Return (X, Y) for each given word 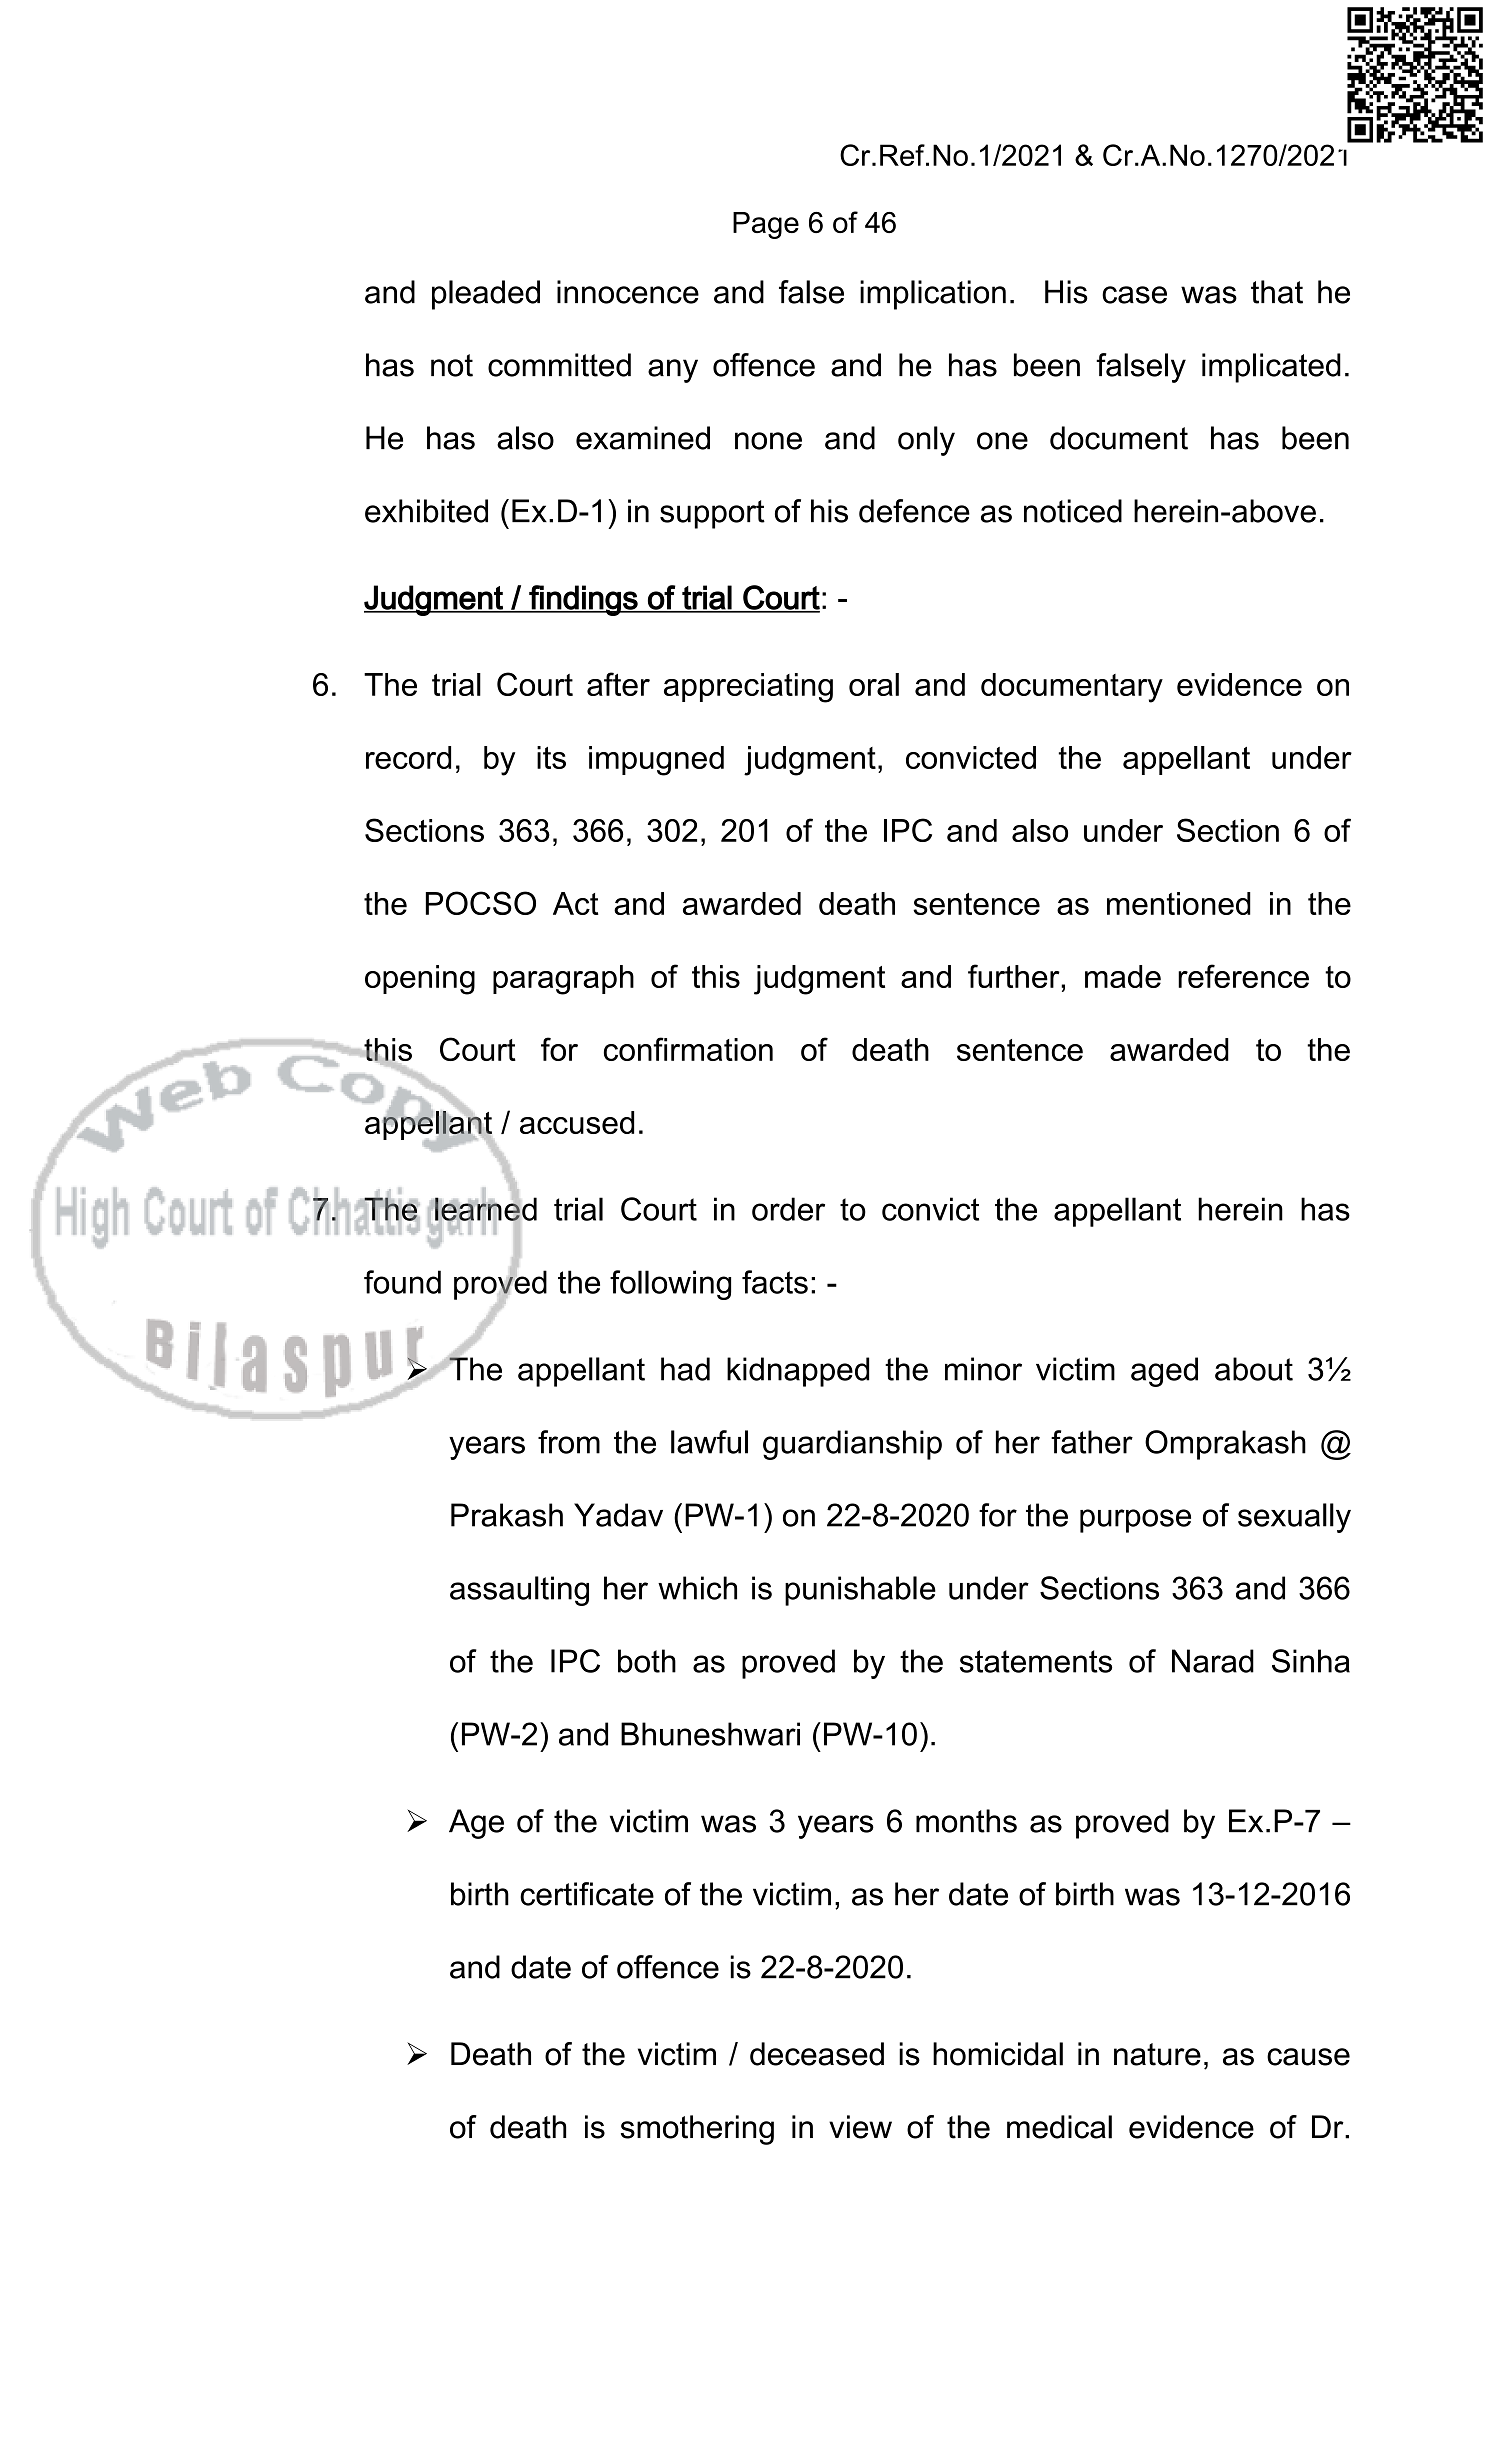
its (551, 757)
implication (933, 295)
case (1134, 295)
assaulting (519, 1591)
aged (1164, 1372)
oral (874, 684)
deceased (817, 2054)
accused (577, 1122)
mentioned (1179, 903)
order (788, 1209)
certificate (587, 1894)
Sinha (1311, 1661)
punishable (860, 1591)
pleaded (486, 295)
